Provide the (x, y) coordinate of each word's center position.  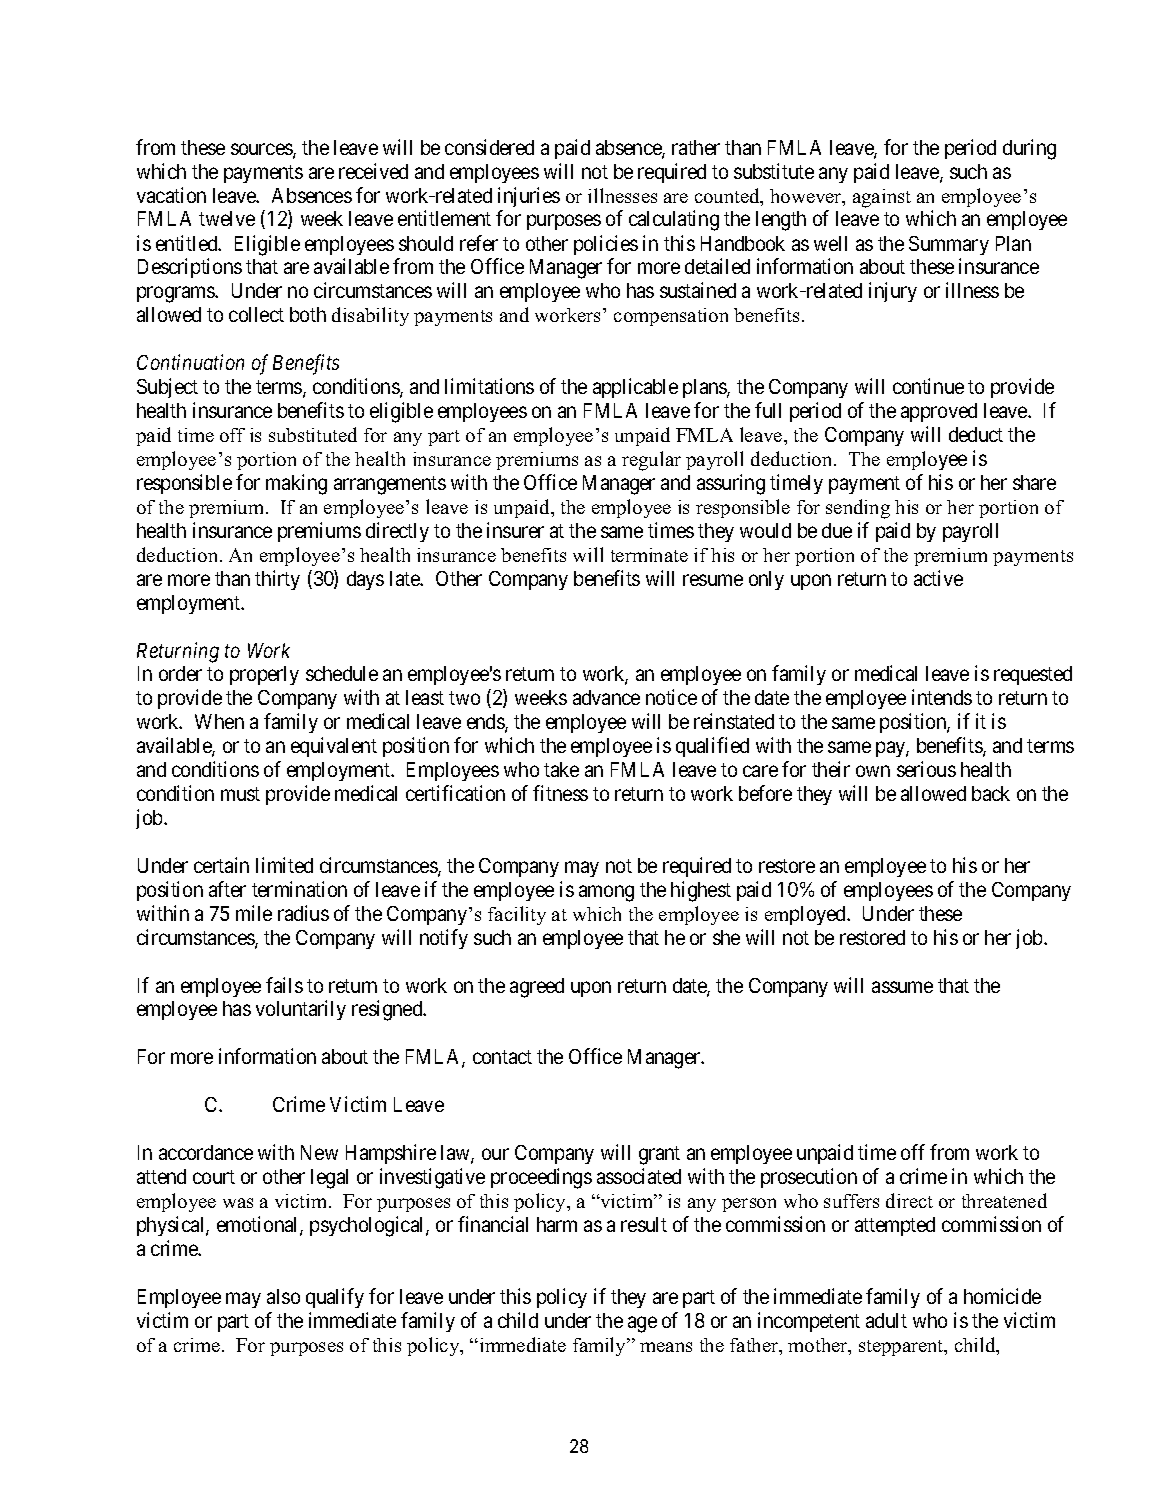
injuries (529, 197)
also (283, 1296)
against (882, 198)
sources (262, 150)
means (666, 1347)
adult (886, 1320)
